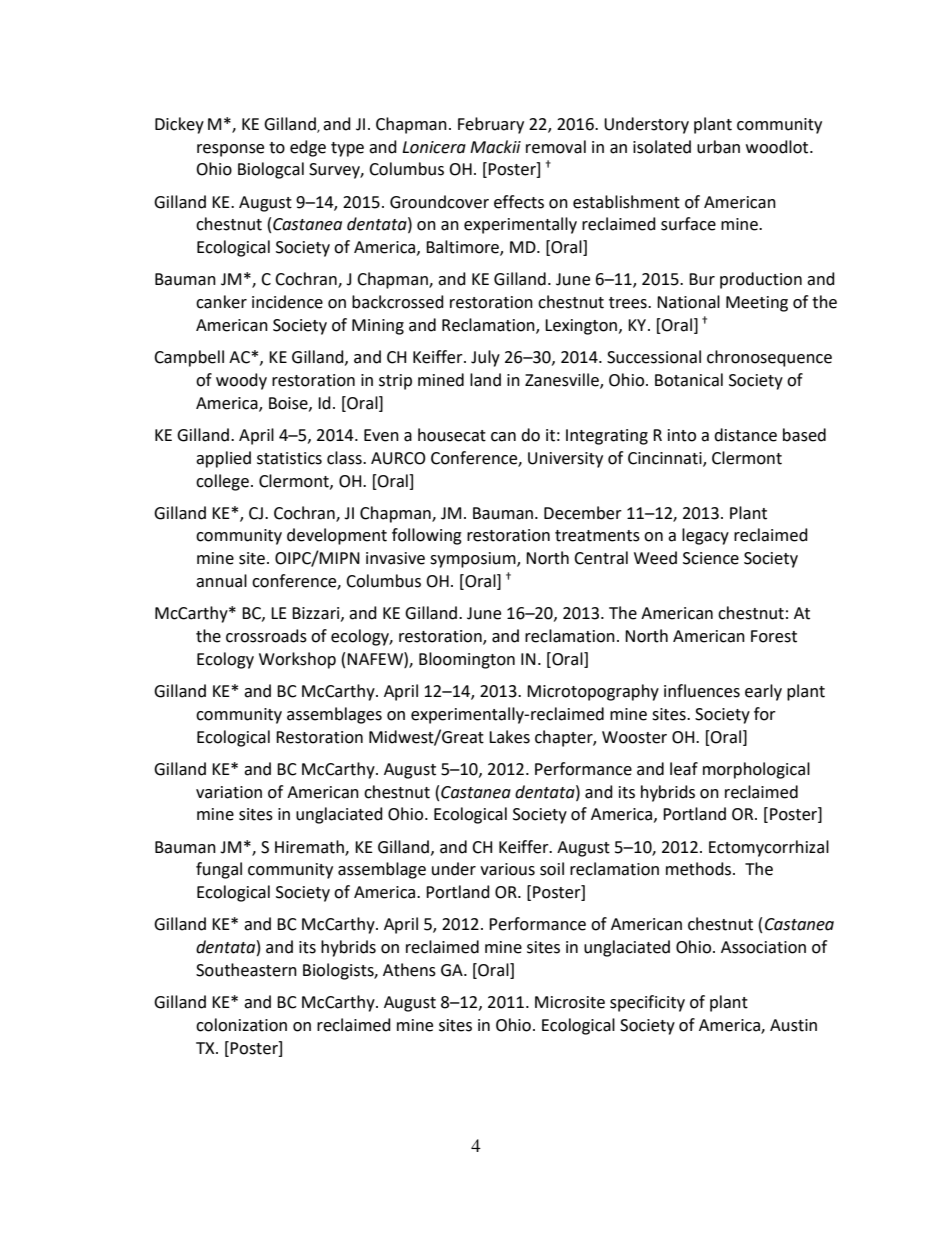 This page has height=1233, width=952. Describe the element at coordinates (474, 560) in the page. I see `symposium` at that location.
